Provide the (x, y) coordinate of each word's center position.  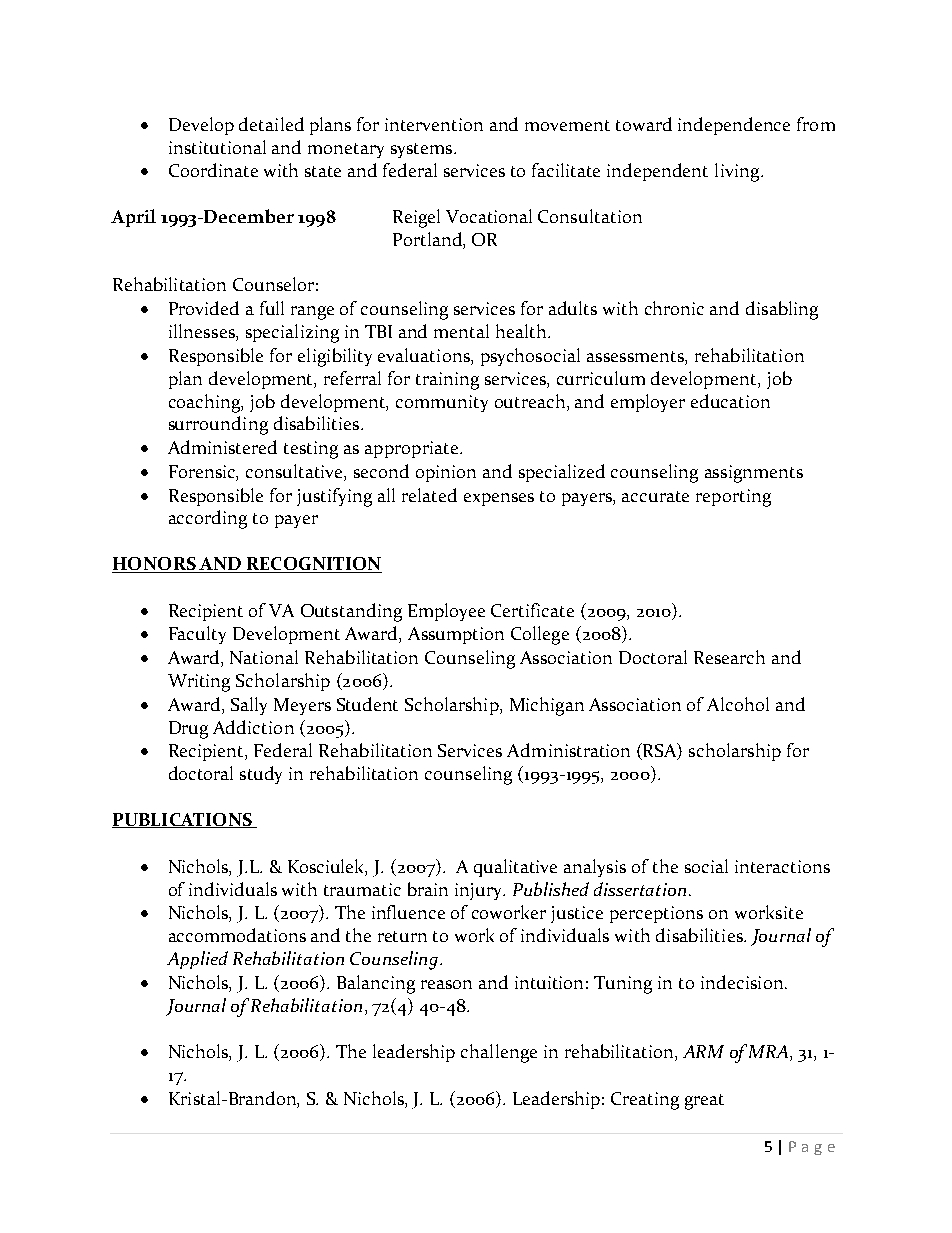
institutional (217, 147)
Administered (222, 447)
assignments (754, 474)
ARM (703, 1051)
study (261, 775)
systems (423, 150)
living (738, 172)
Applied (197, 960)
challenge (499, 1053)
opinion (446, 473)
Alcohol (738, 704)
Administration (568, 750)
